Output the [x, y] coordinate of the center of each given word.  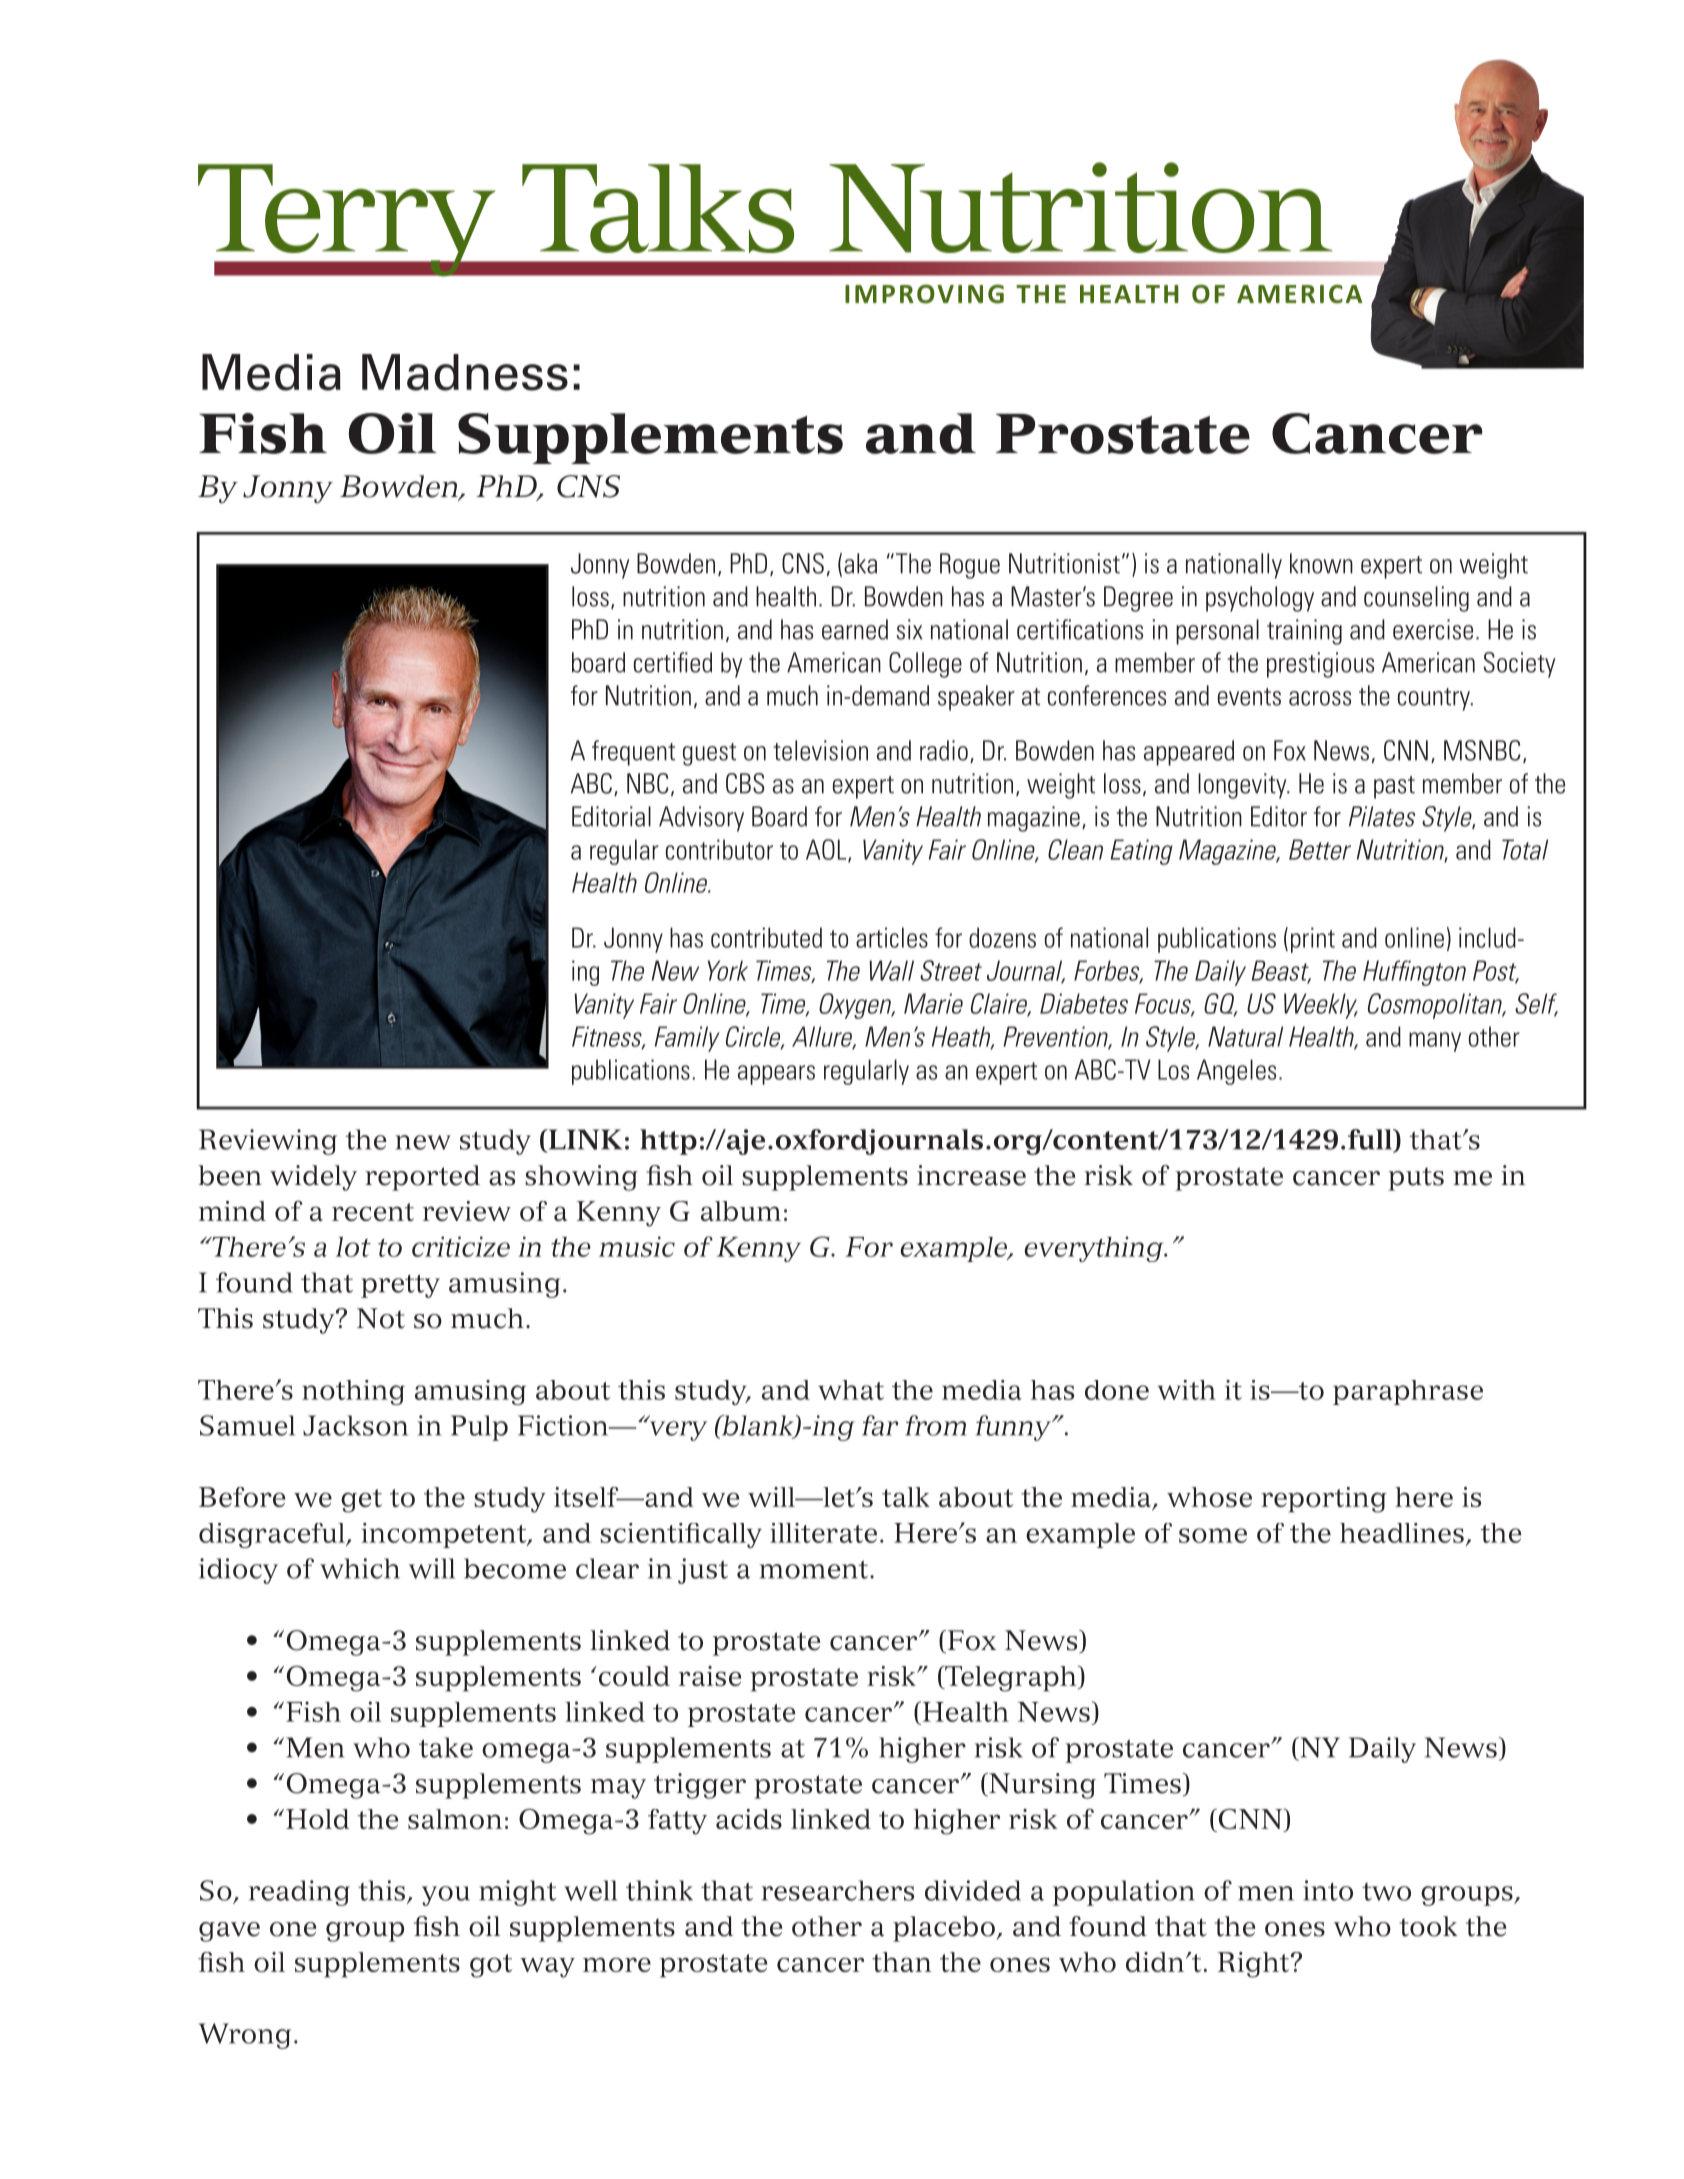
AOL [827, 850]
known [1321, 563]
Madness [465, 372]
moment [815, 1569]
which [360, 1568]
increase [971, 1175]
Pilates [1382, 816]
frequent [633, 753]
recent [373, 1212]
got [491, 1966]
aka [860, 563]
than [902, 1962]
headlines [1402, 1533]
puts [1416, 1179]
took [1428, 1926]
